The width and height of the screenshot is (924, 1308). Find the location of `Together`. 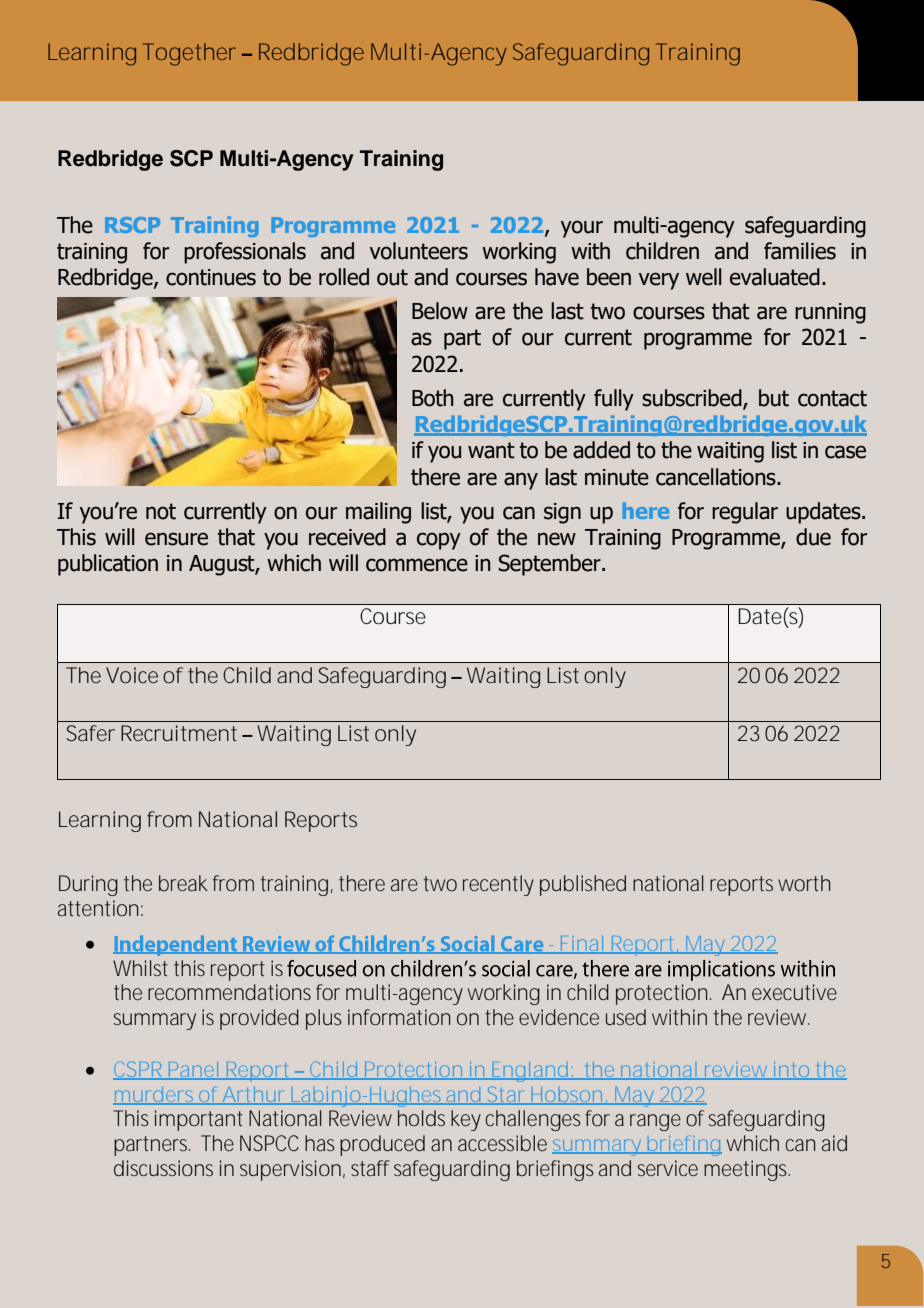

Together is located at coordinates (189, 54).
